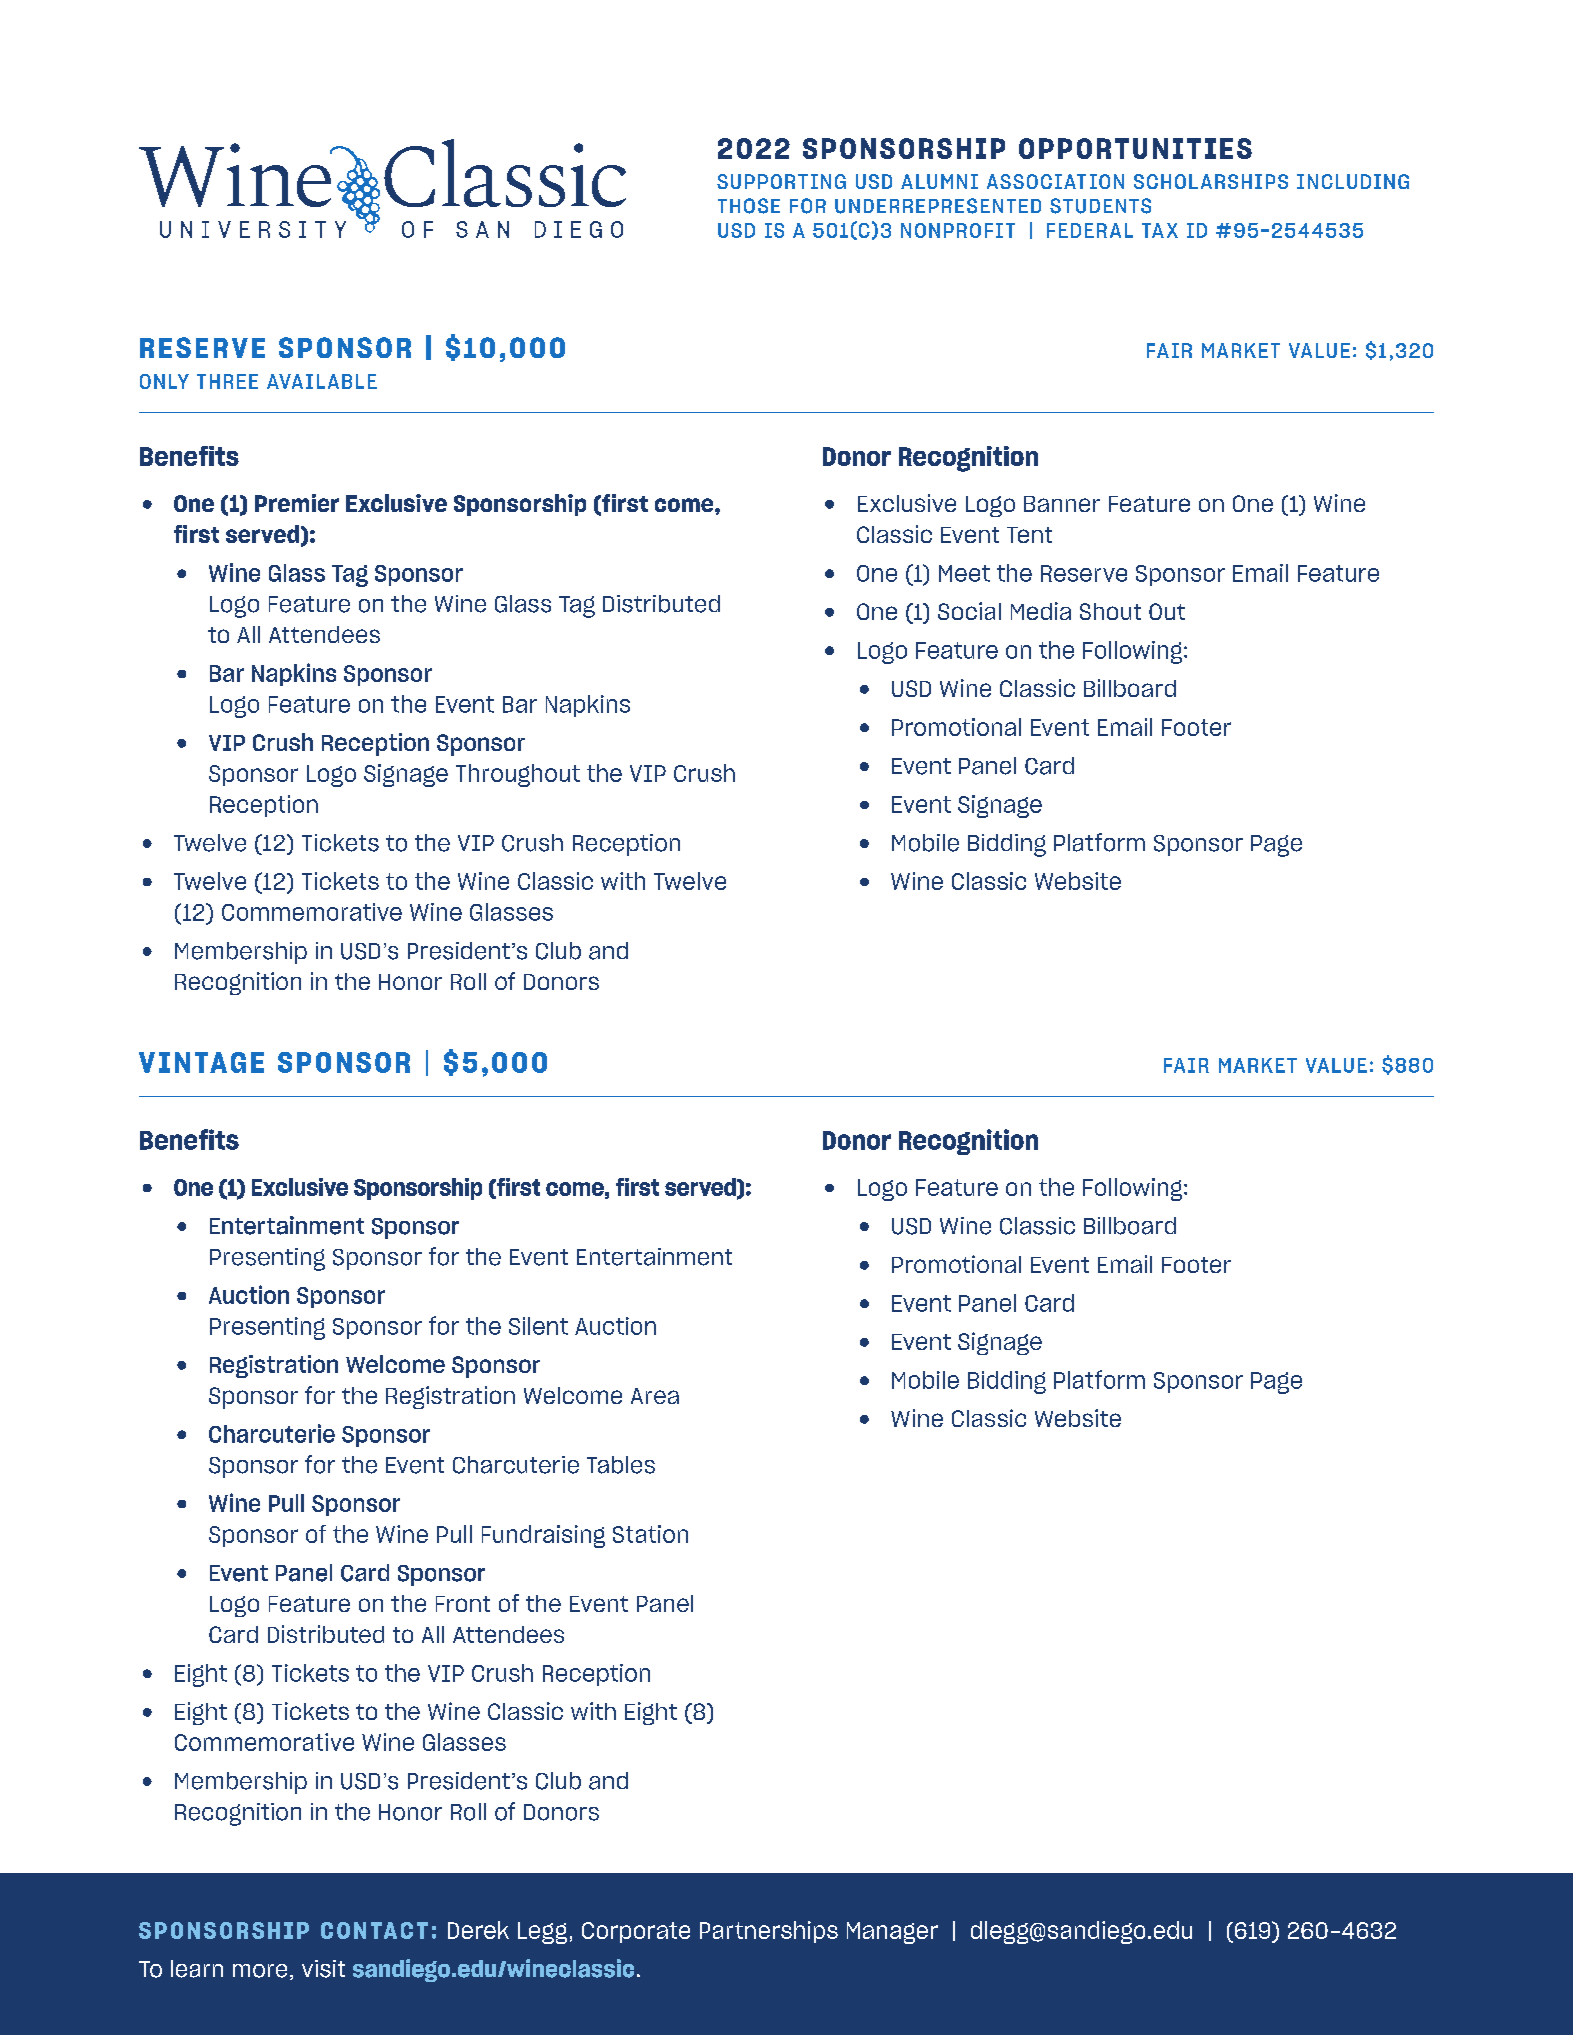  Describe the element at coordinates (538, 1326) in the screenshot. I see `Silent` at that location.
